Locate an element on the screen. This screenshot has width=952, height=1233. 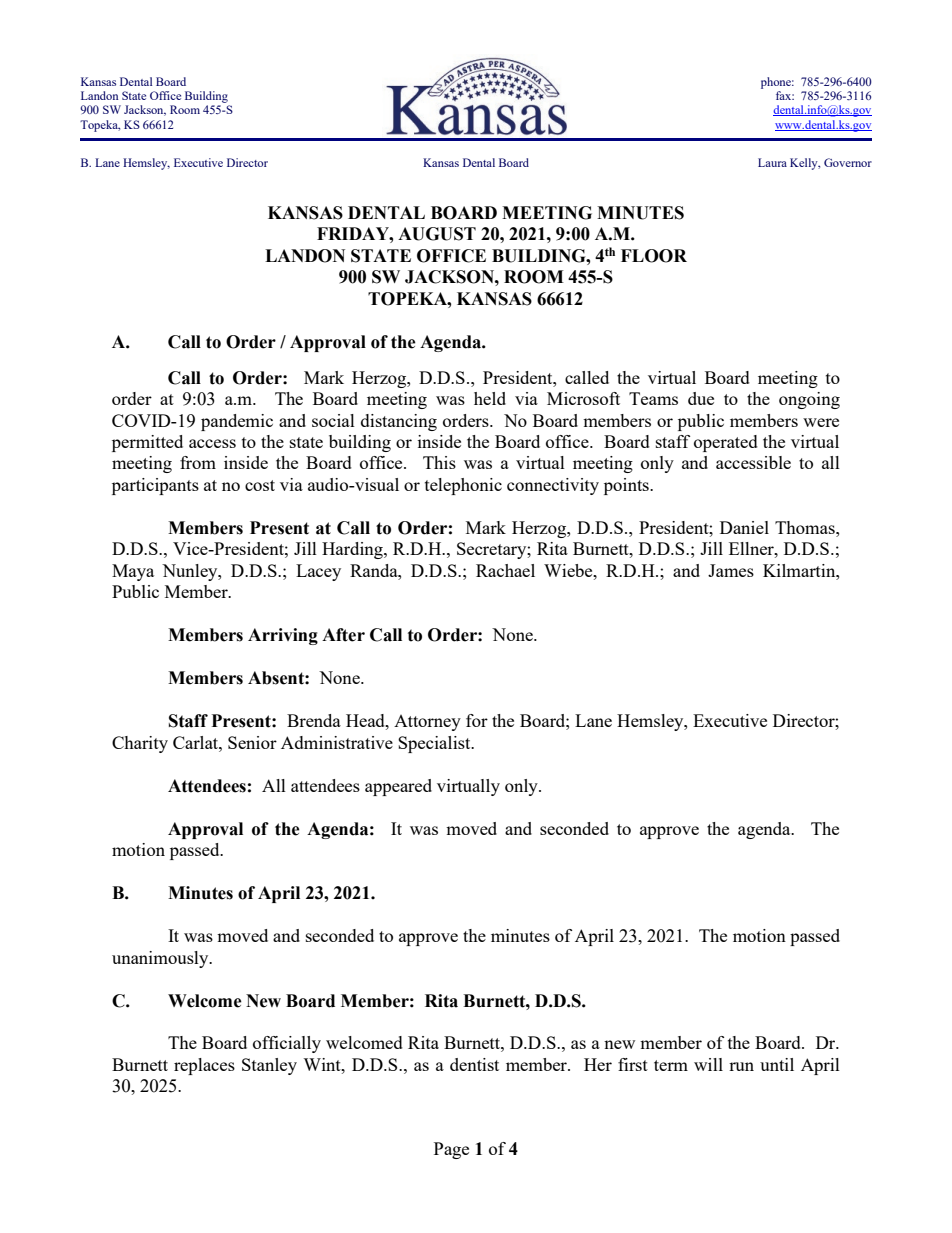
FLOOR is located at coordinates (654, 256).
